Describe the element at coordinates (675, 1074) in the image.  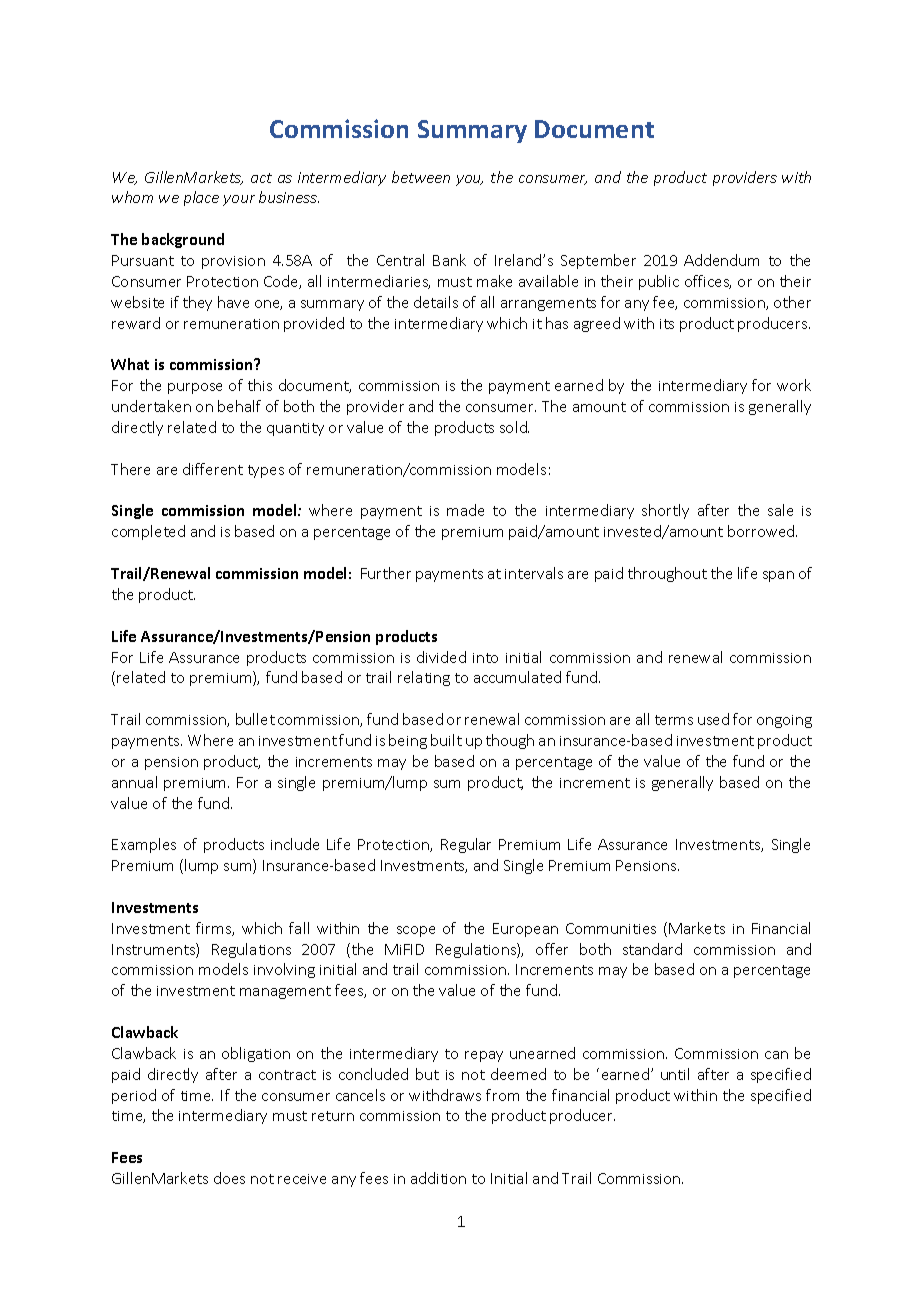
I see `until` at that location.
